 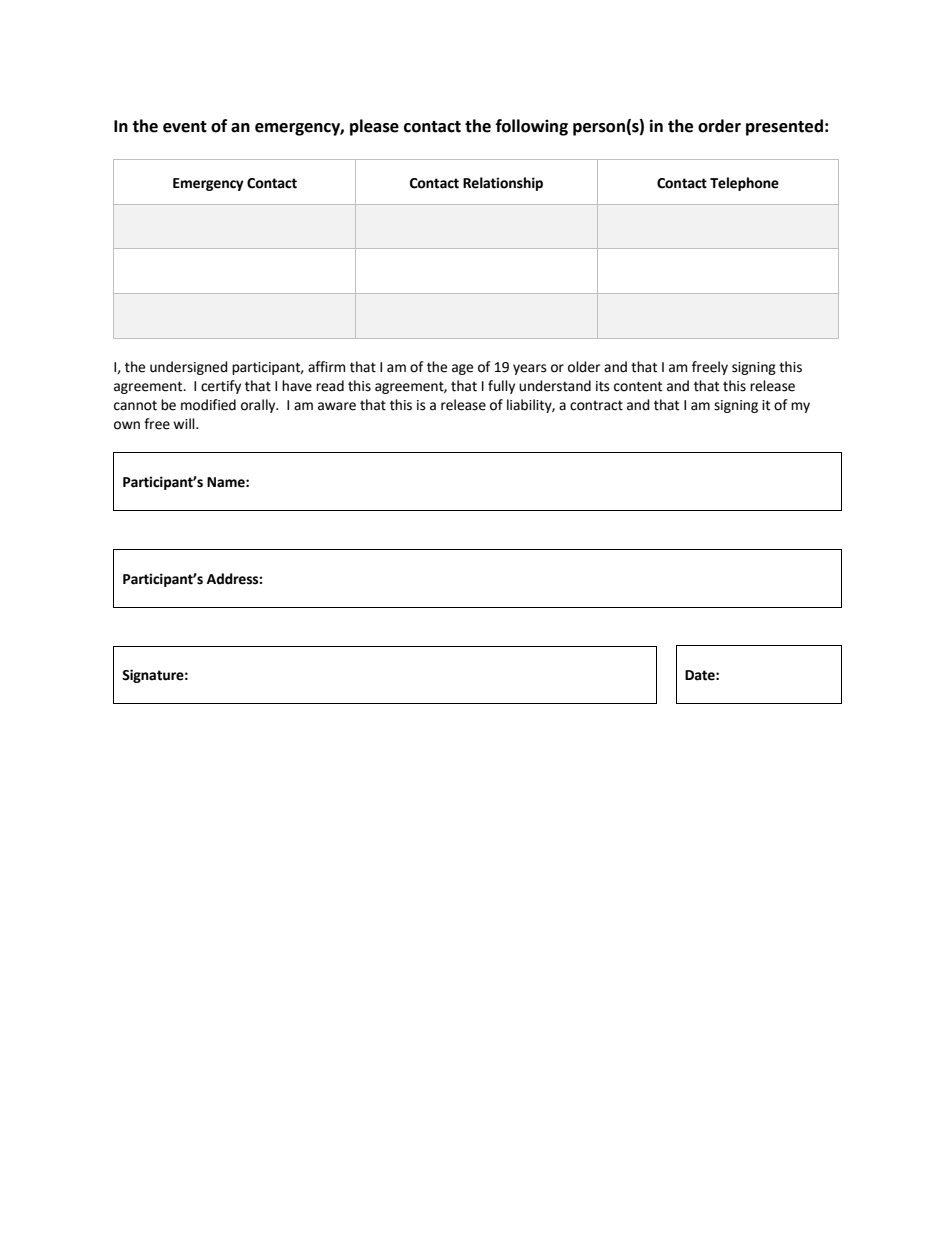 I want to click on aware, so click(x=337, y=406).
